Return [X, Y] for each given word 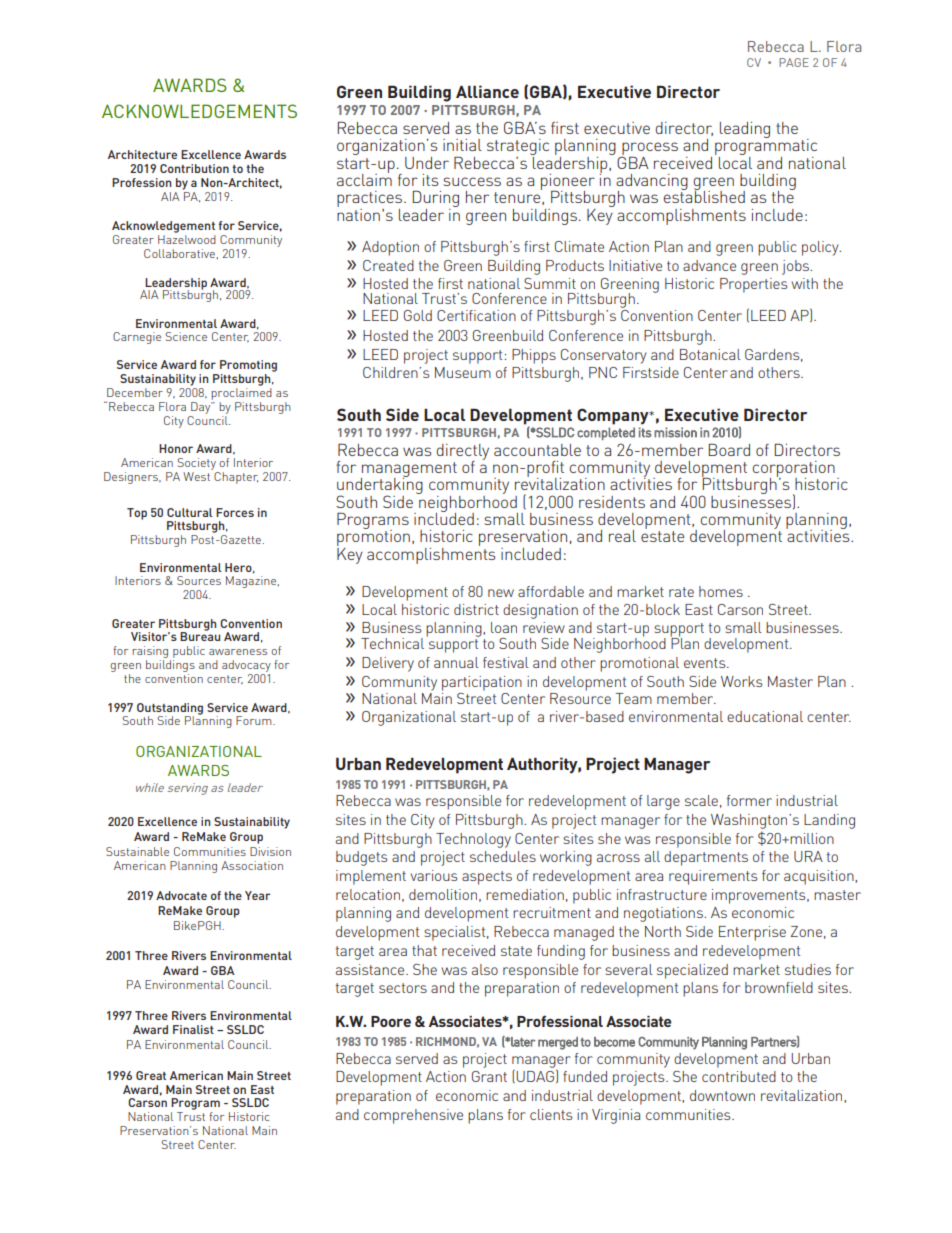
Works [741, 681]
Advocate [181, 895]
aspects [487, 878]
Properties [753, 285]
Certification [476, 315]
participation [482, 683]
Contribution [194, 168]
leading [745, 130]
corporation [793, 470]
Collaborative [180, 254]
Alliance [487, 91]
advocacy [246, 666]
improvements [760, 896]
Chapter [235, 476]
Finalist [193, 1029]
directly [462, 453]
